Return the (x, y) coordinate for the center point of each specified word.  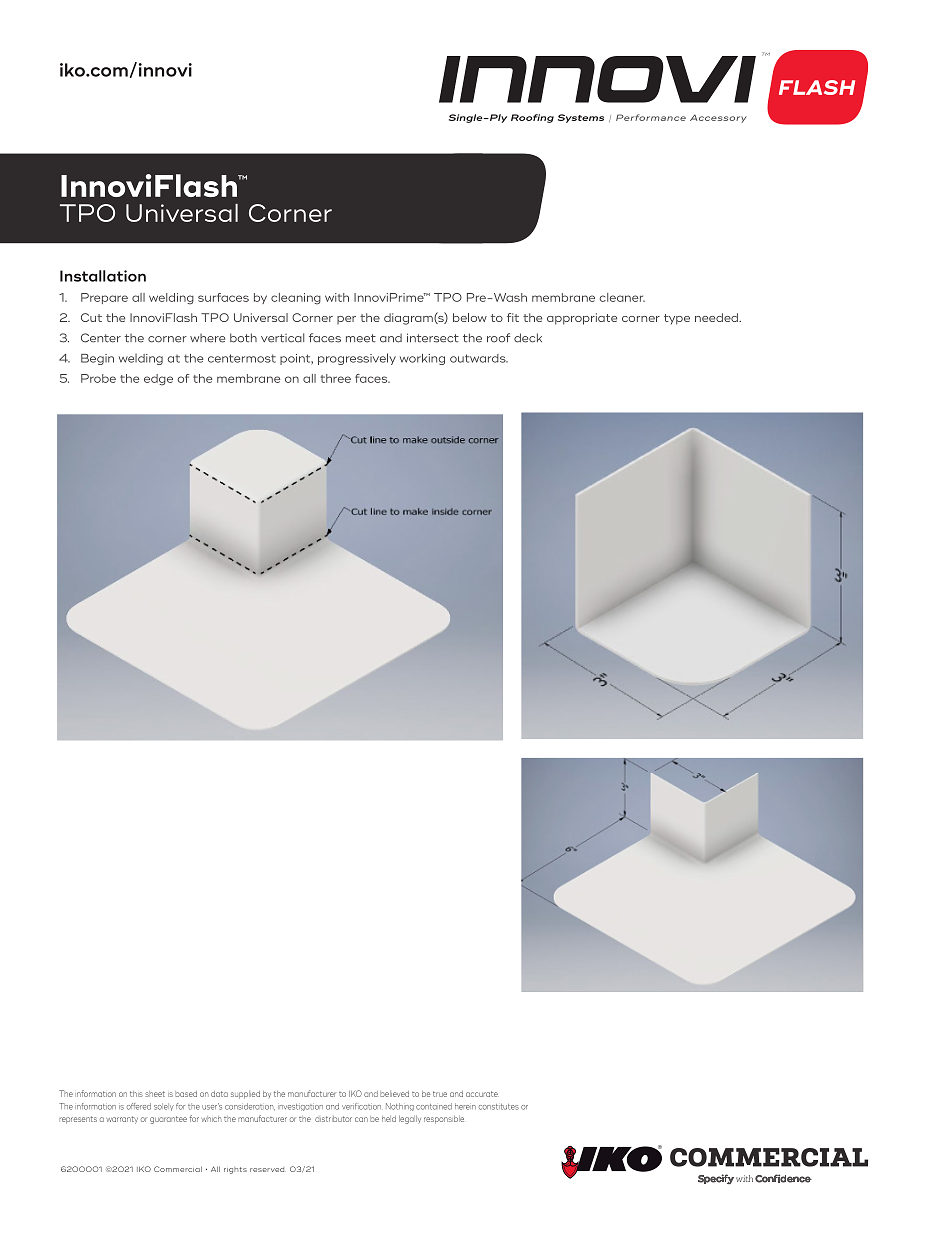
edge (158, 380)
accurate (482, 1094)
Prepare (104, 298)
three (335, 378)
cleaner (622, 297)
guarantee (168, 1120)
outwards (479, 358)
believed (394, 1094)
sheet (155, 1094)
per (346, 320)
